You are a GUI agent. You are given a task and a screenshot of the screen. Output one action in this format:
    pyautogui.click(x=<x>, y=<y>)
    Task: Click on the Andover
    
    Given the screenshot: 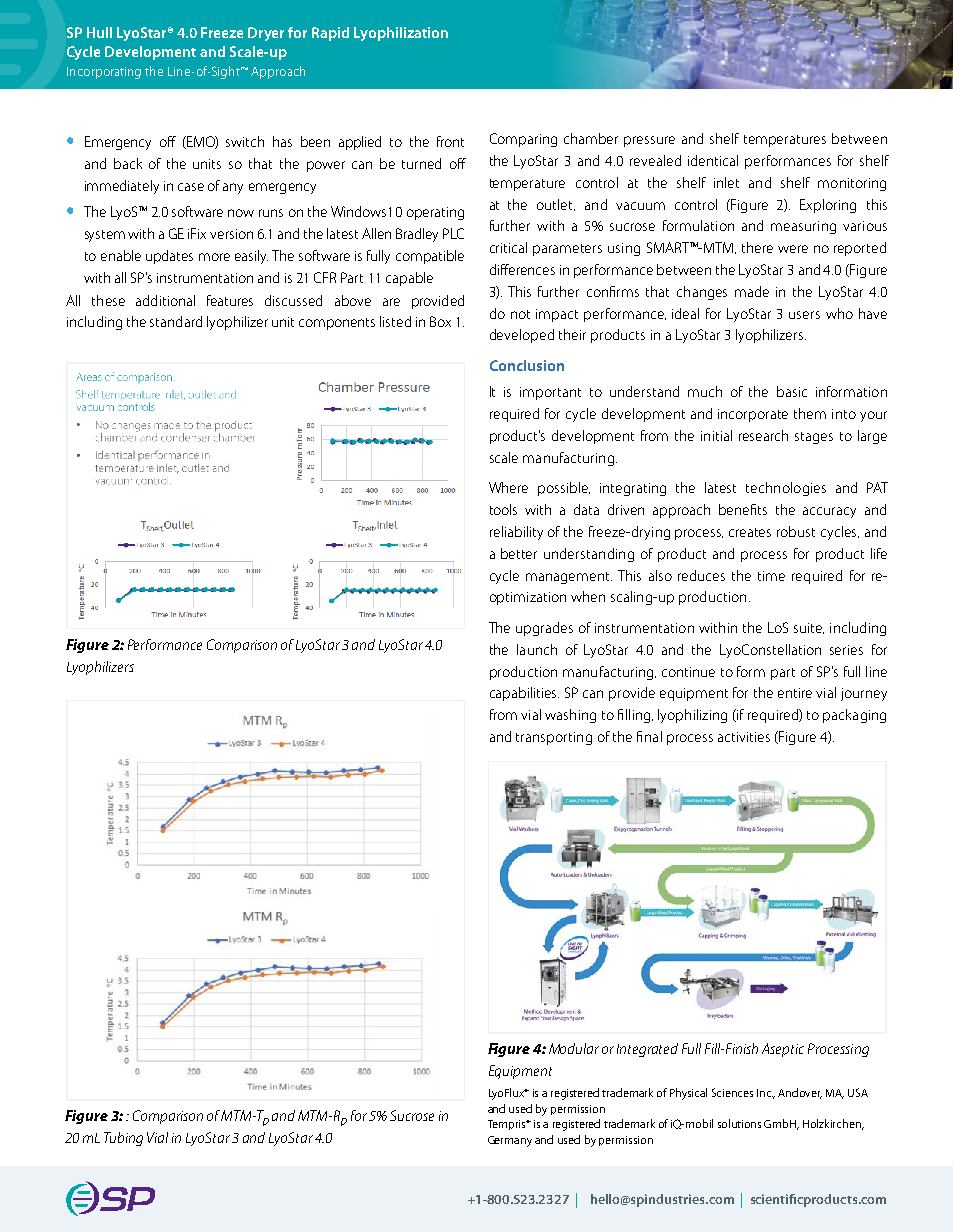 What is the action you would take?
    pyautogui.click(x=800, y=1093)
